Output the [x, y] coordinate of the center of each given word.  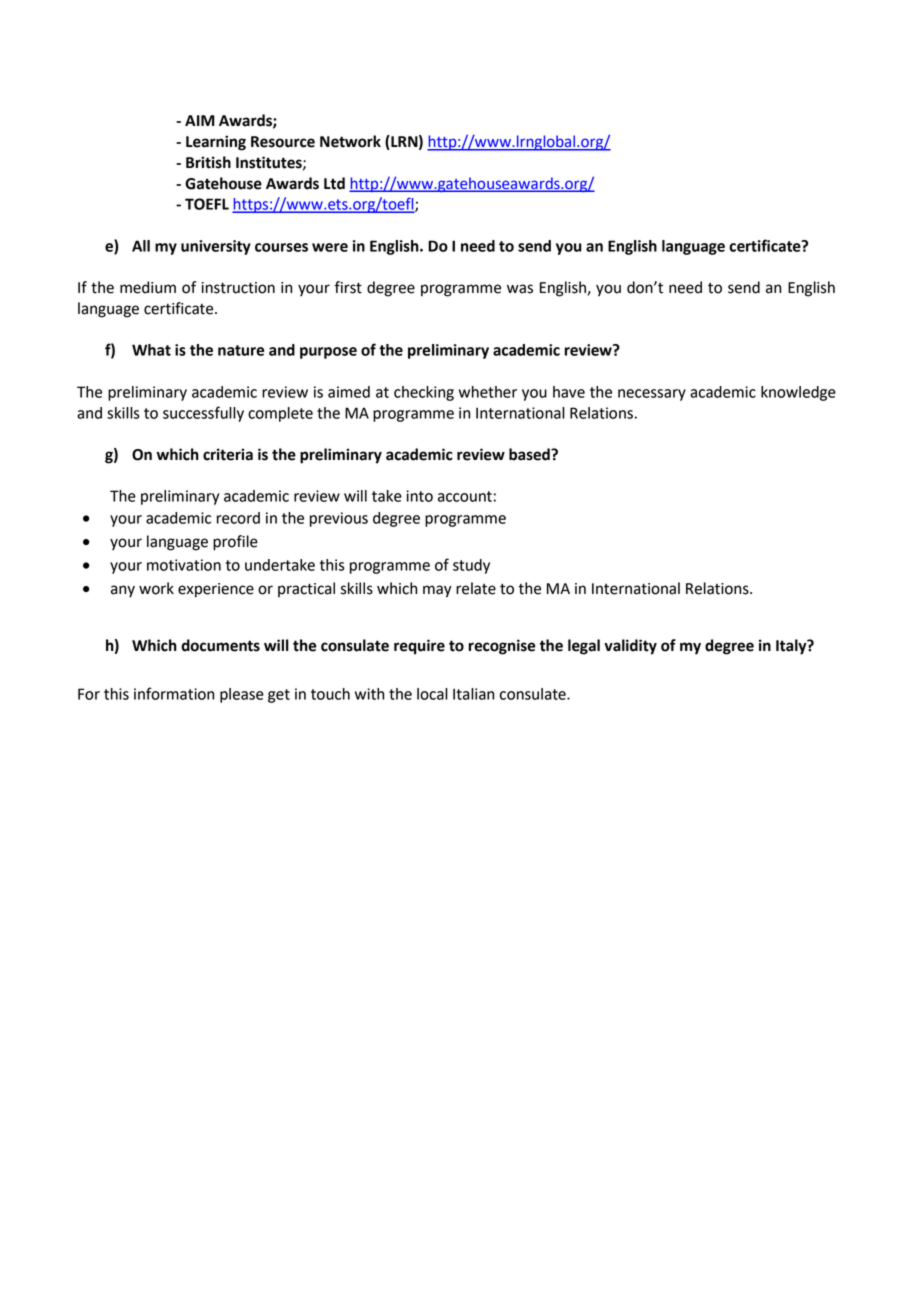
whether [488, 392]
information [174, 693]
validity [630, 647]
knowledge [798, 393]
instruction [238, 288]
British [208, 162]
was [520, 289]
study [471, 566]
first [348, 287]
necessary [652, 395]
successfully [203, 414]
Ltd [334, 183]
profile [235, 543]
